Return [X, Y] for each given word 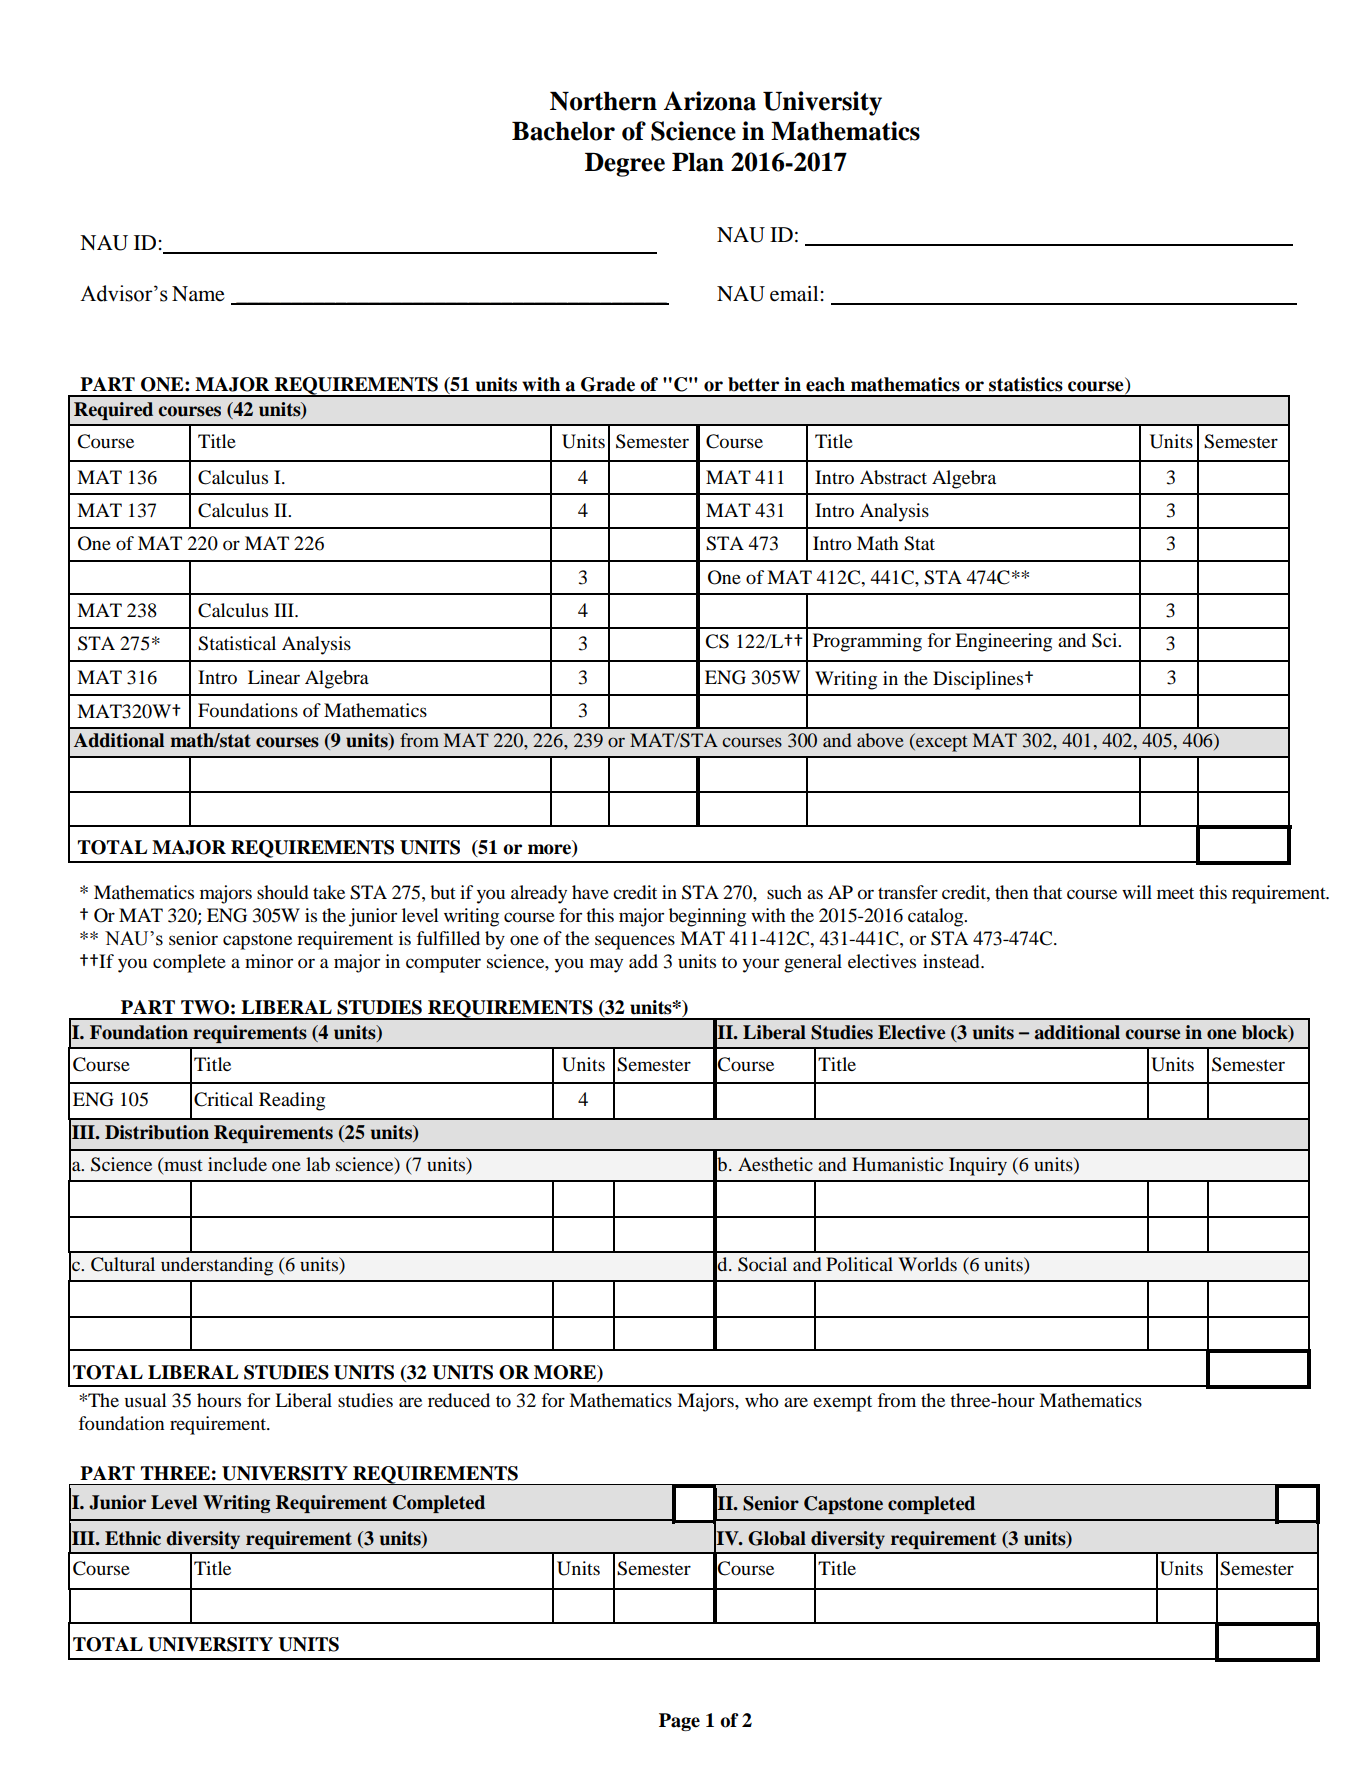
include [237, 1164]
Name [198, 294]
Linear [274, 677]
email [794, 294]
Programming [867, 642]
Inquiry [978, 1166]
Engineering [1003, 642]
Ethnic [133, 1538]
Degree [625, 165]
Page [679, 1722]
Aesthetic [775, 1164]
